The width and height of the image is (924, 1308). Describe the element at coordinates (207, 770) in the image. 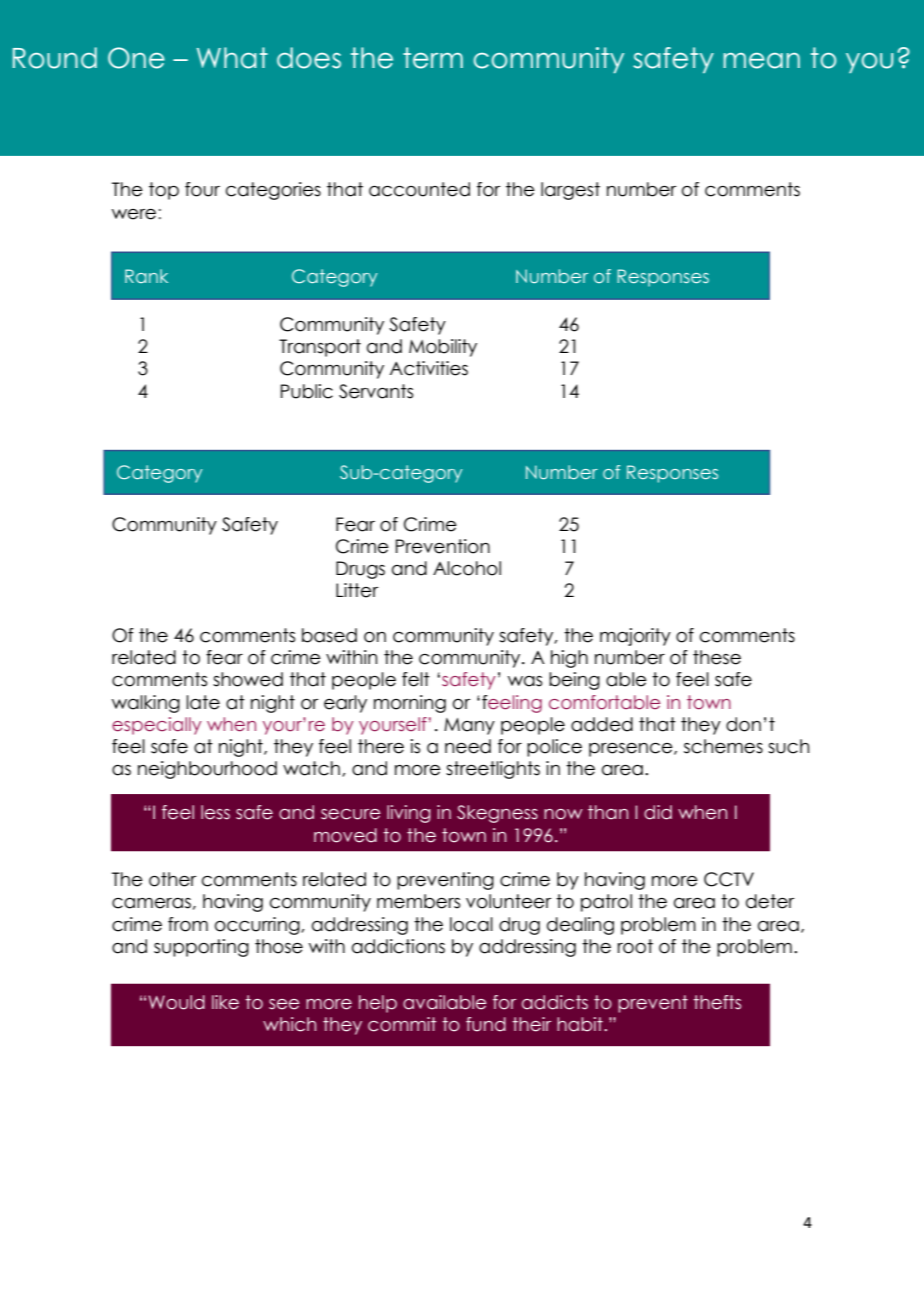

I see `neighbourhood` at that location.
